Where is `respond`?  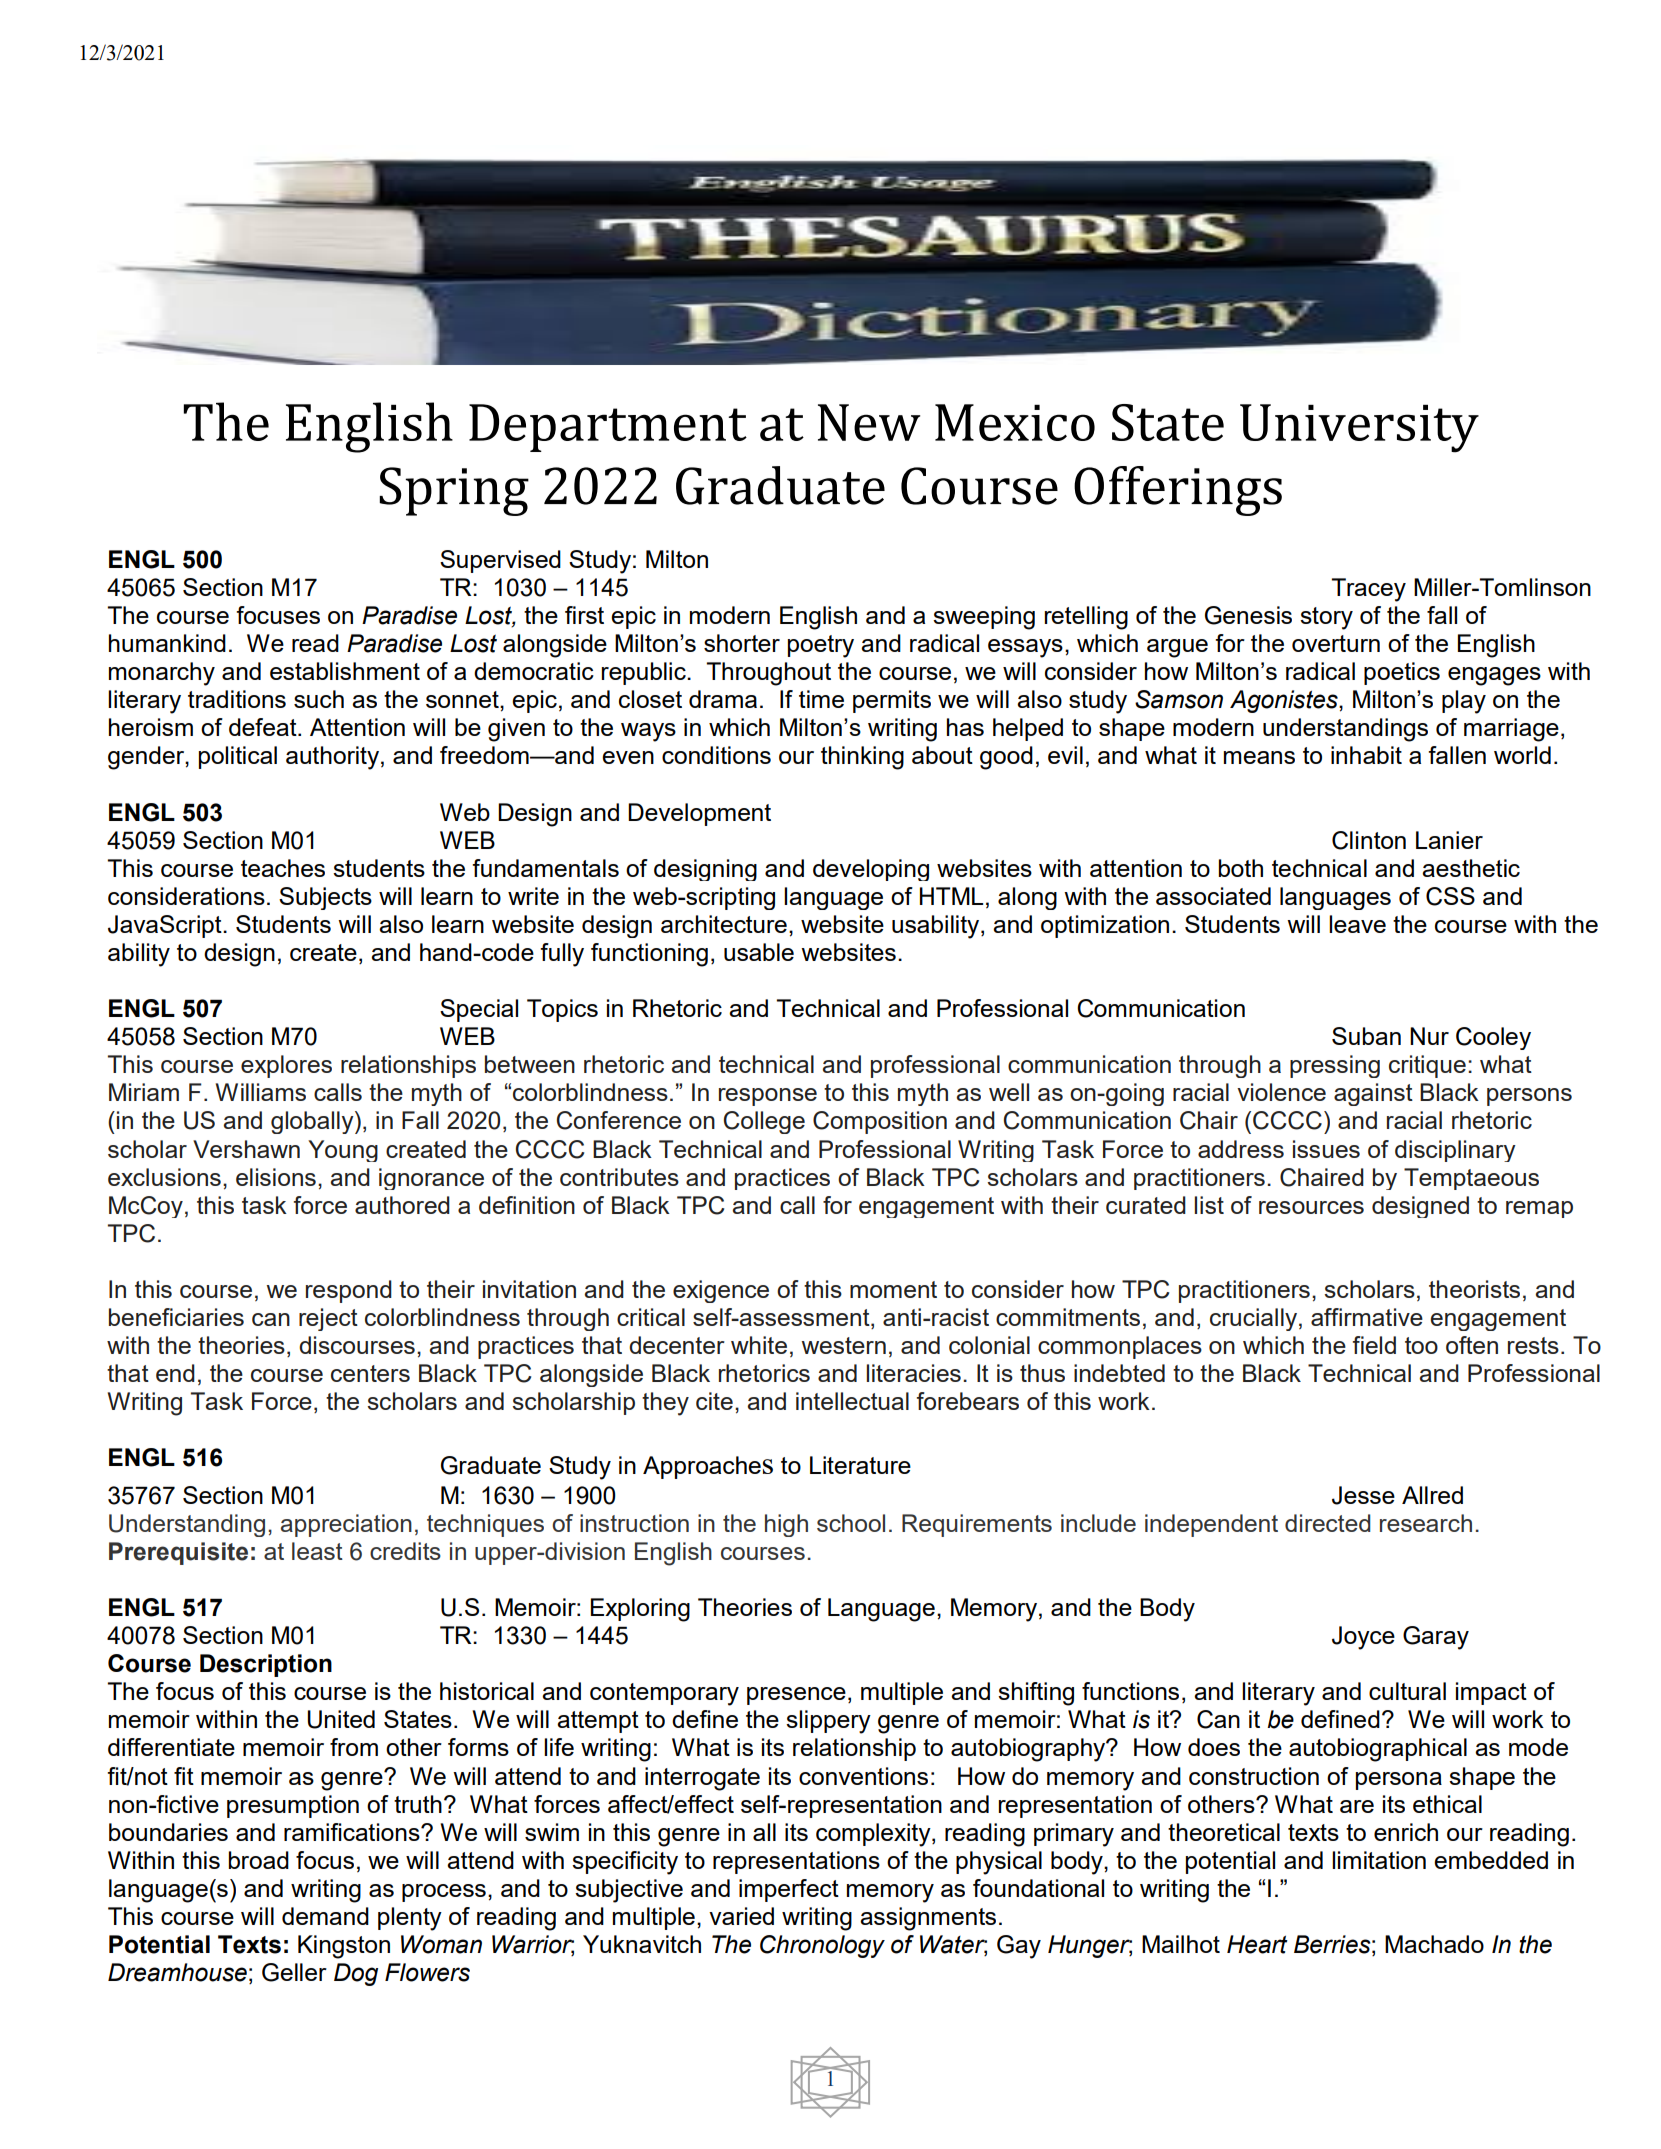 respond is located at coordinates (349, 1291).
